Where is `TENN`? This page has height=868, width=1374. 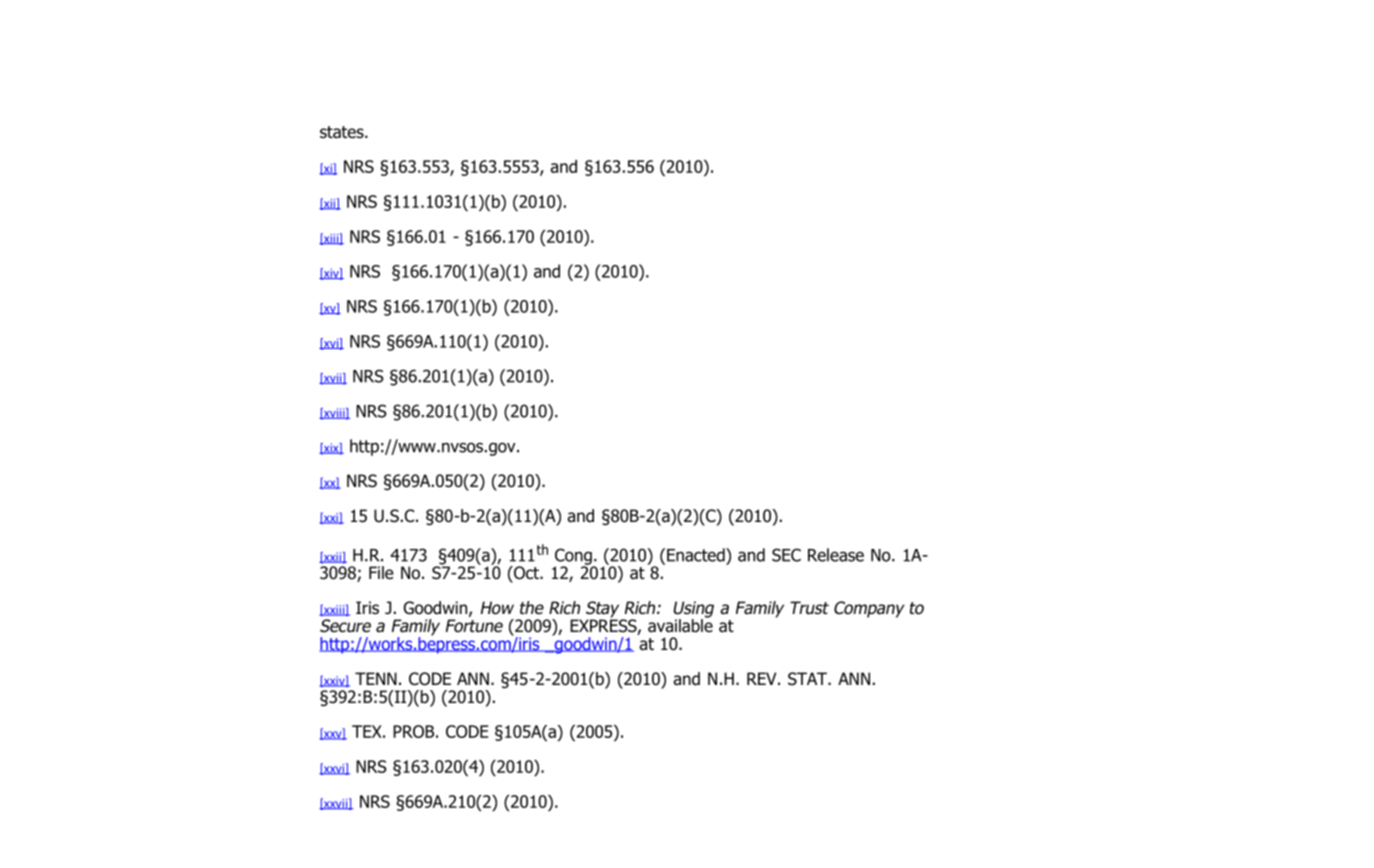 TENN is located at coordinates (376, 678).
